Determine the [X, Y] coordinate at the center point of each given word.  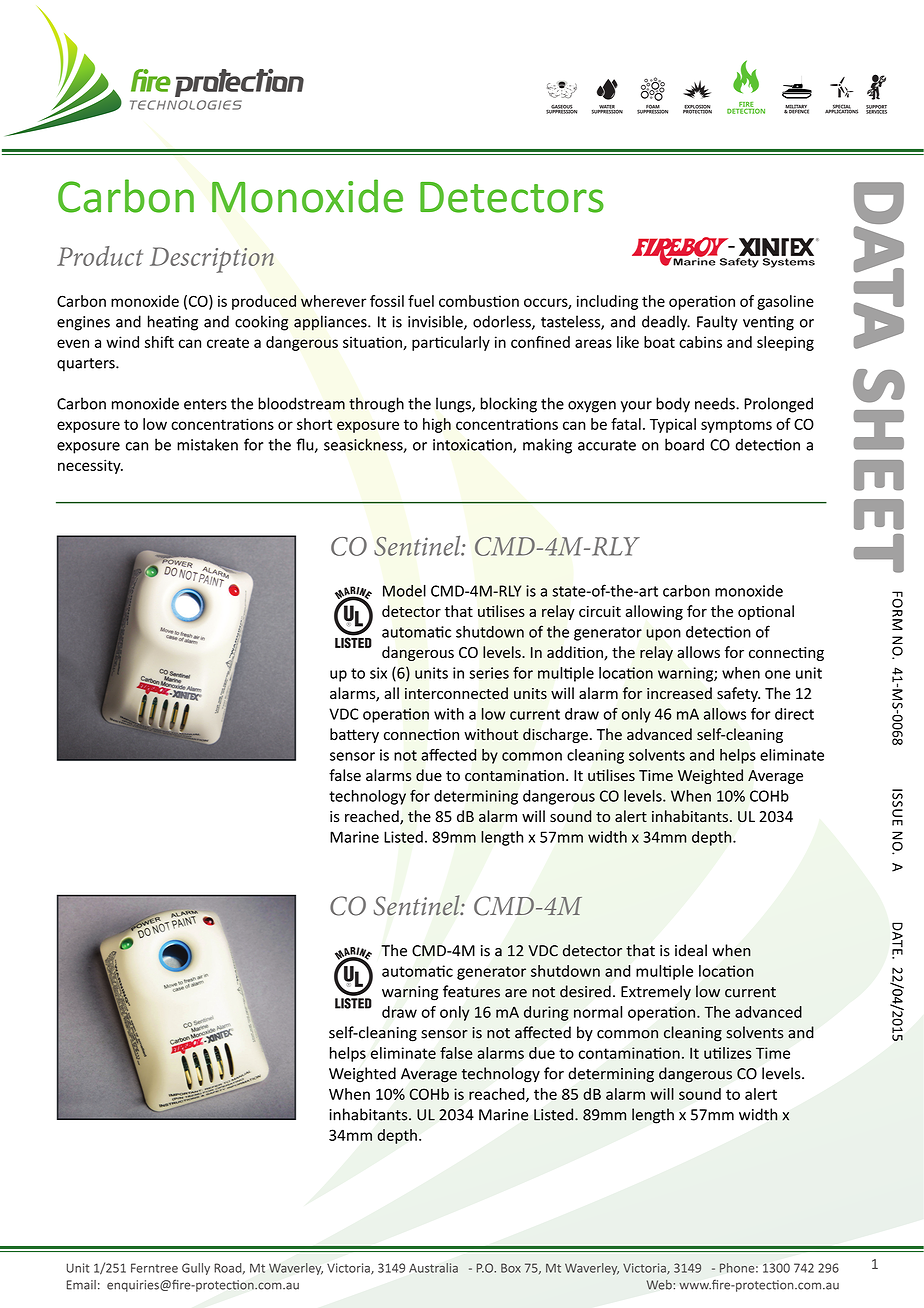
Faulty [717, 323]
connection [421, 735]
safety [738, 694]
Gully [196, 1269]
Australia [433, 1268]
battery [354, 735]
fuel [421, 301]
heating [173, 323]
